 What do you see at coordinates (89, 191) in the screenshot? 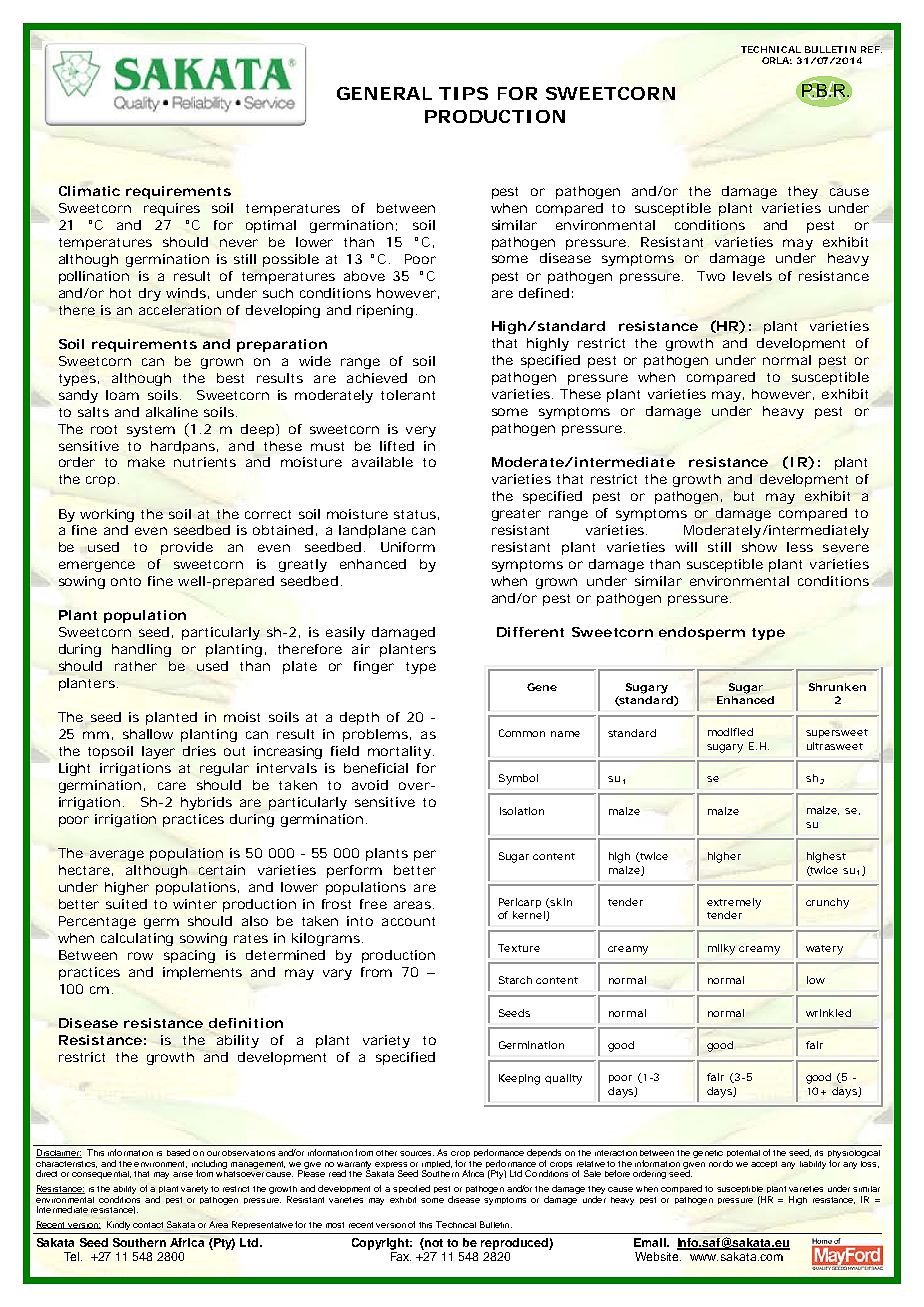
I see `Climatic` at bounding box center [89, 191].
